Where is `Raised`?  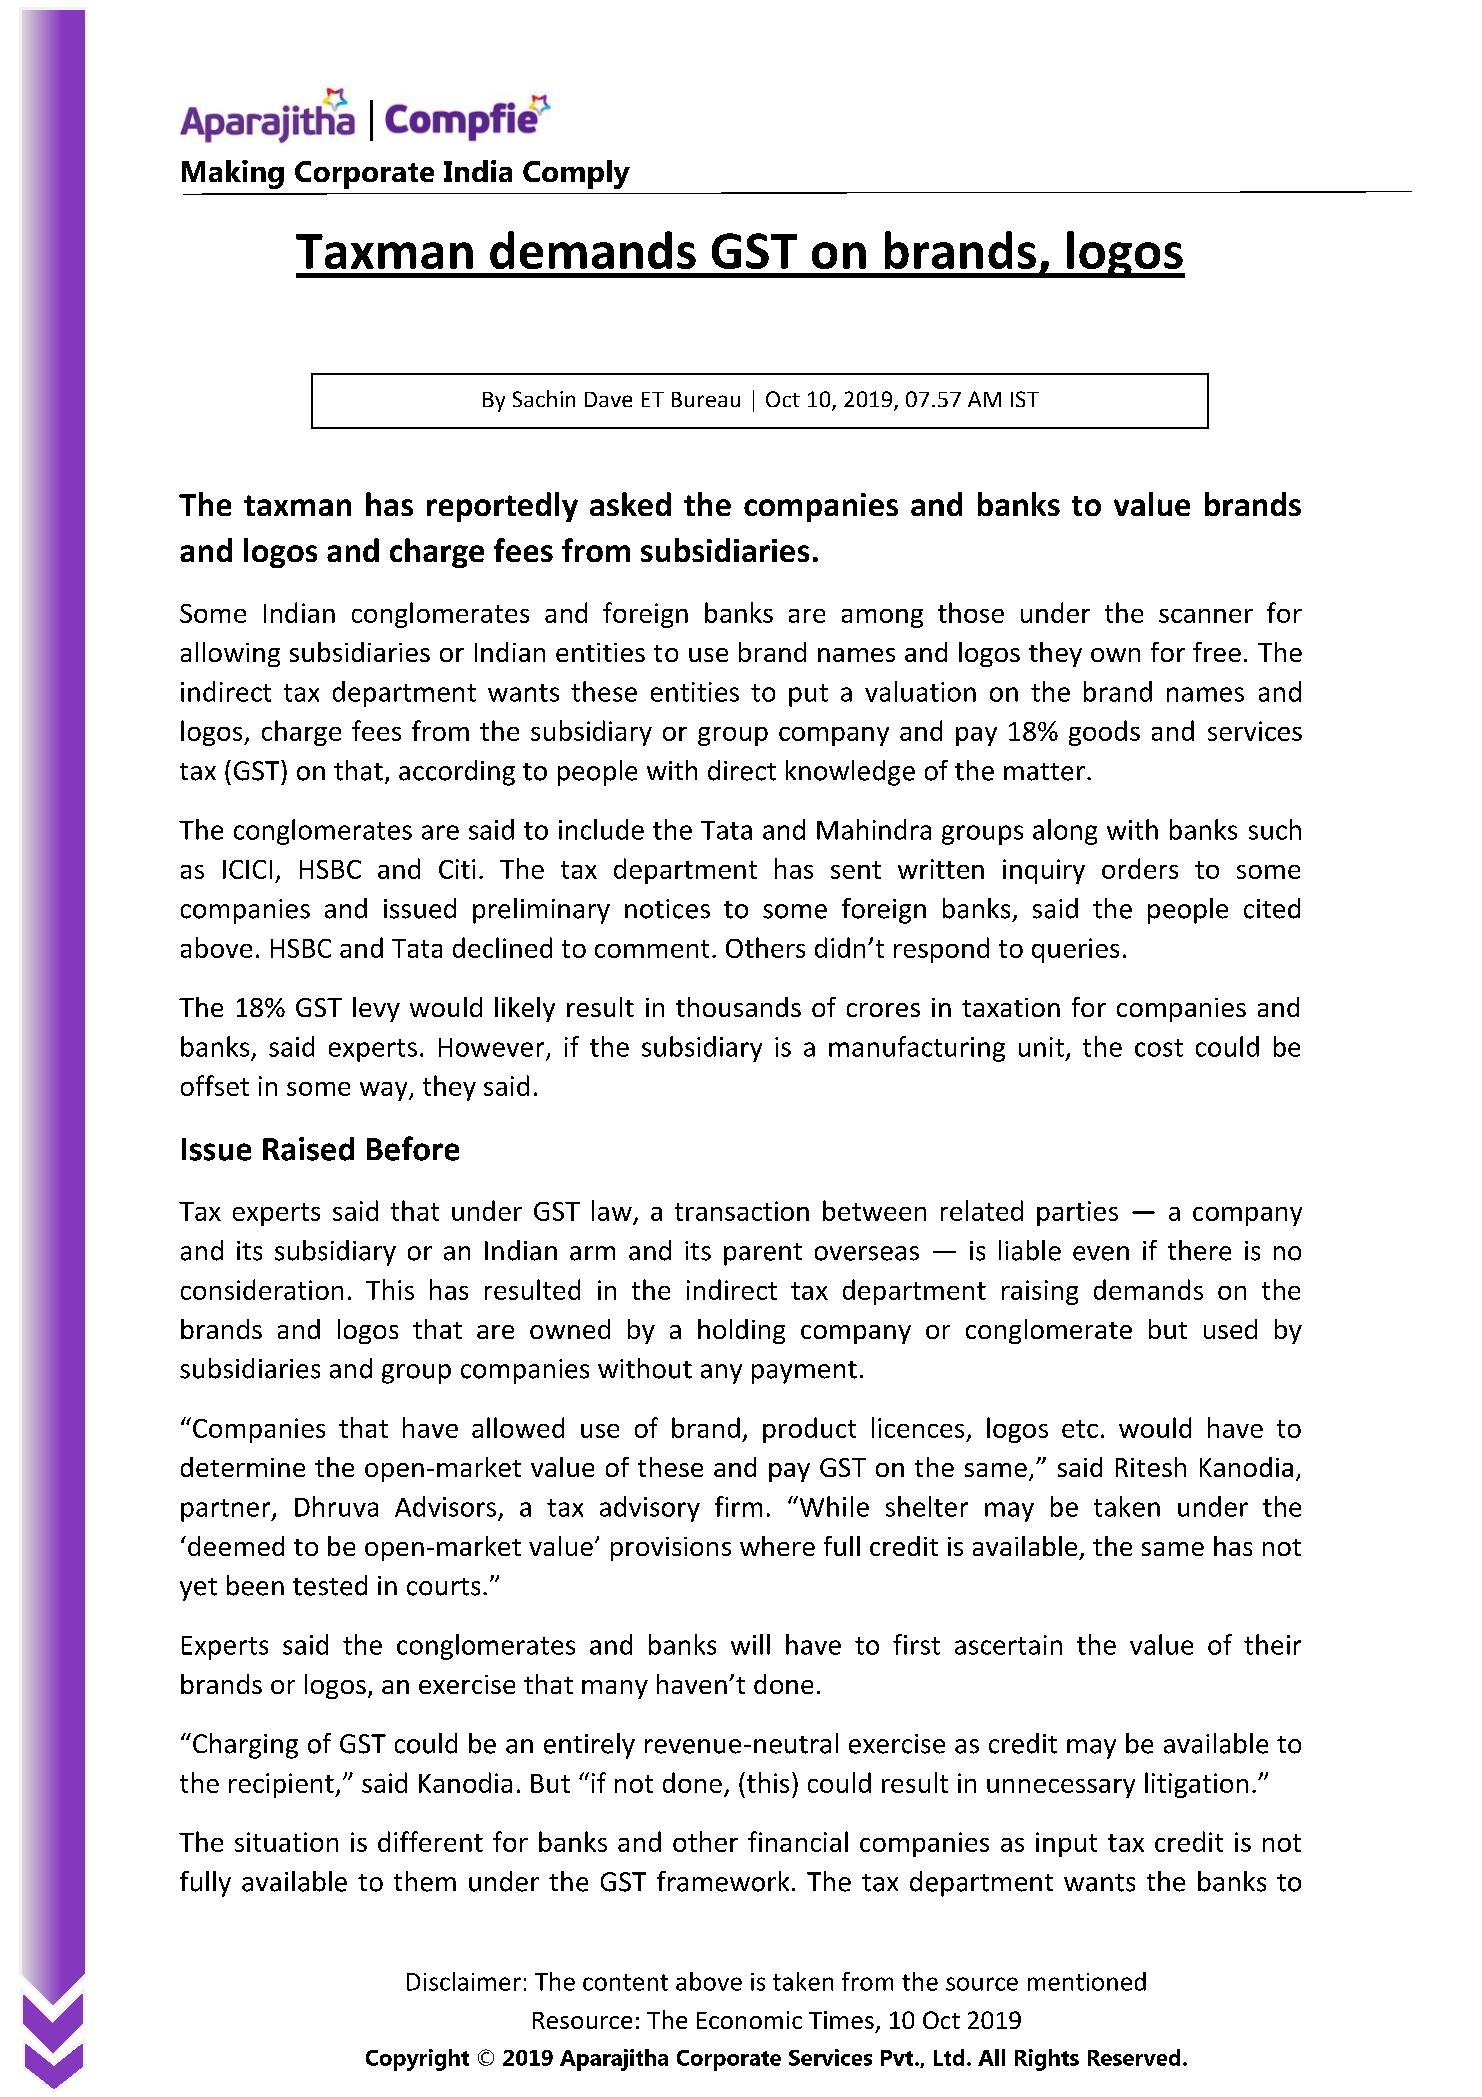
Raised is located at coordinates (308, 1149).
